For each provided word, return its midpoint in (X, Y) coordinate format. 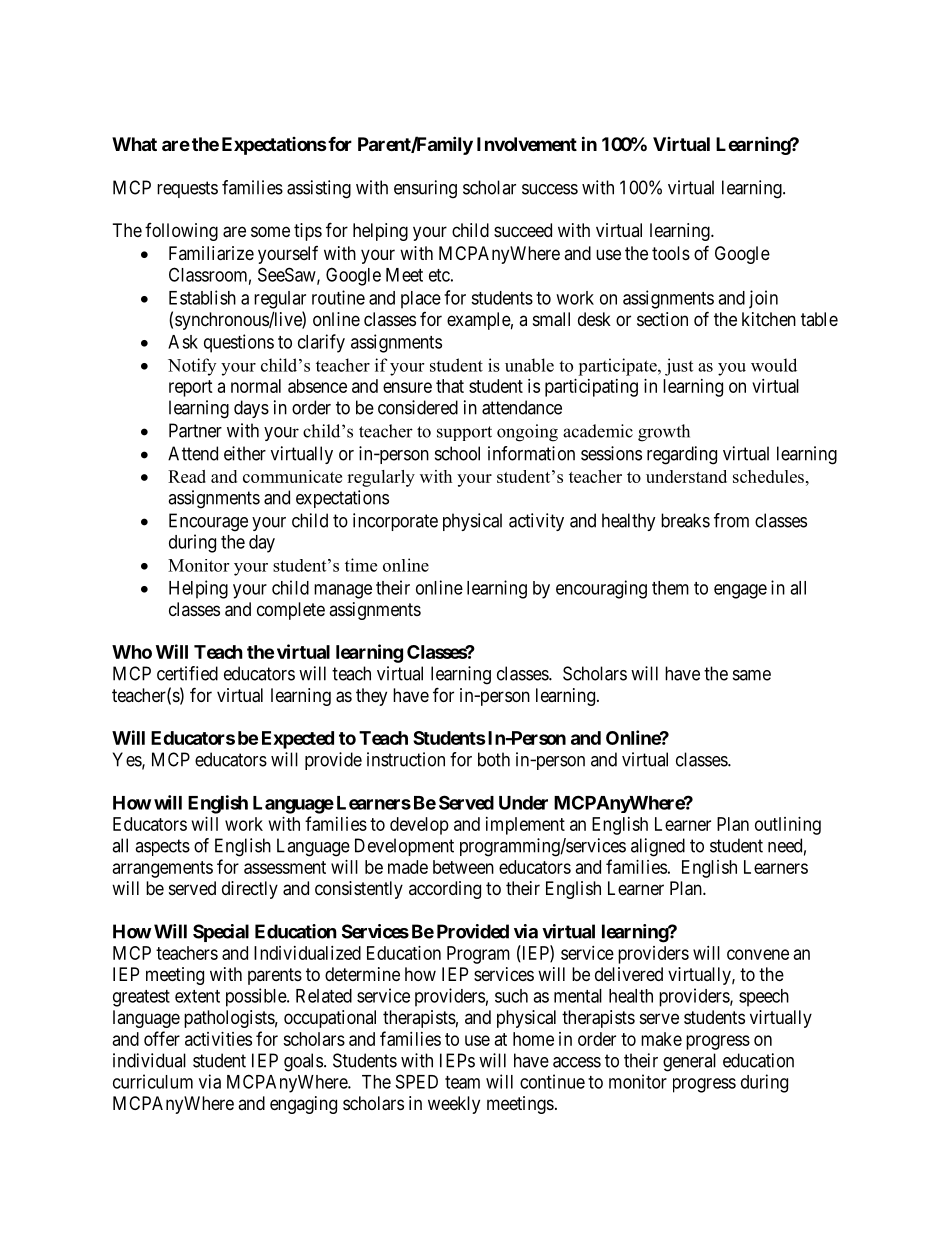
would (774, 365)
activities (218, 1039)
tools (671, 253)
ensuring (425, 189)
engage (740, 591)
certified (187, 673)
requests (187, 189)
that (450, 386)
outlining (788, 826)
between (463, 867)
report (191, 388)
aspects (162, 847)
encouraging (601, 589)
